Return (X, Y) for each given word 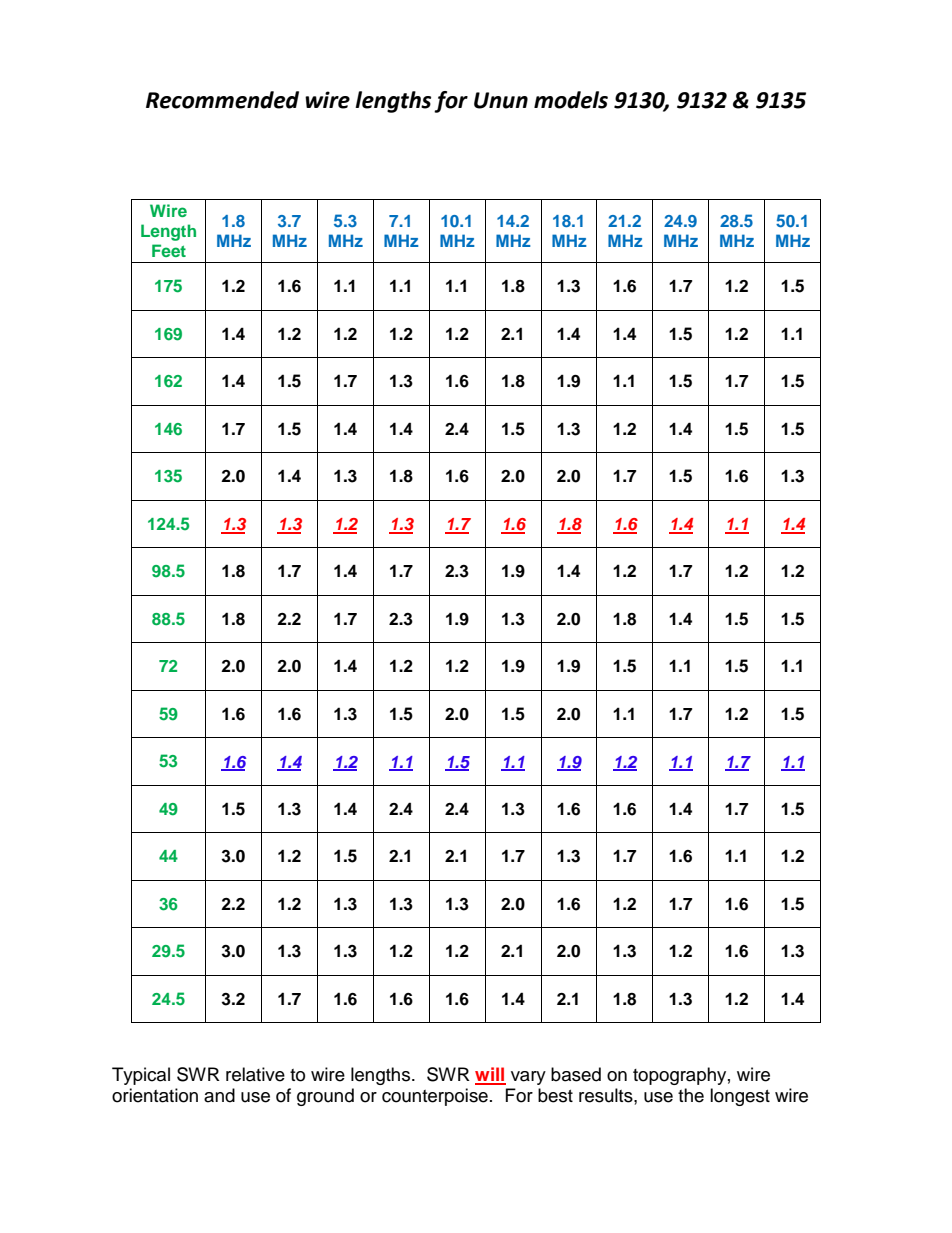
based (576, 1074)
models (571, 100)
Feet (169, 250)
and (219, 1095)
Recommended (222, 100)
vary (528, 1078)
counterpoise (435, 1097)
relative (255, 1074)
